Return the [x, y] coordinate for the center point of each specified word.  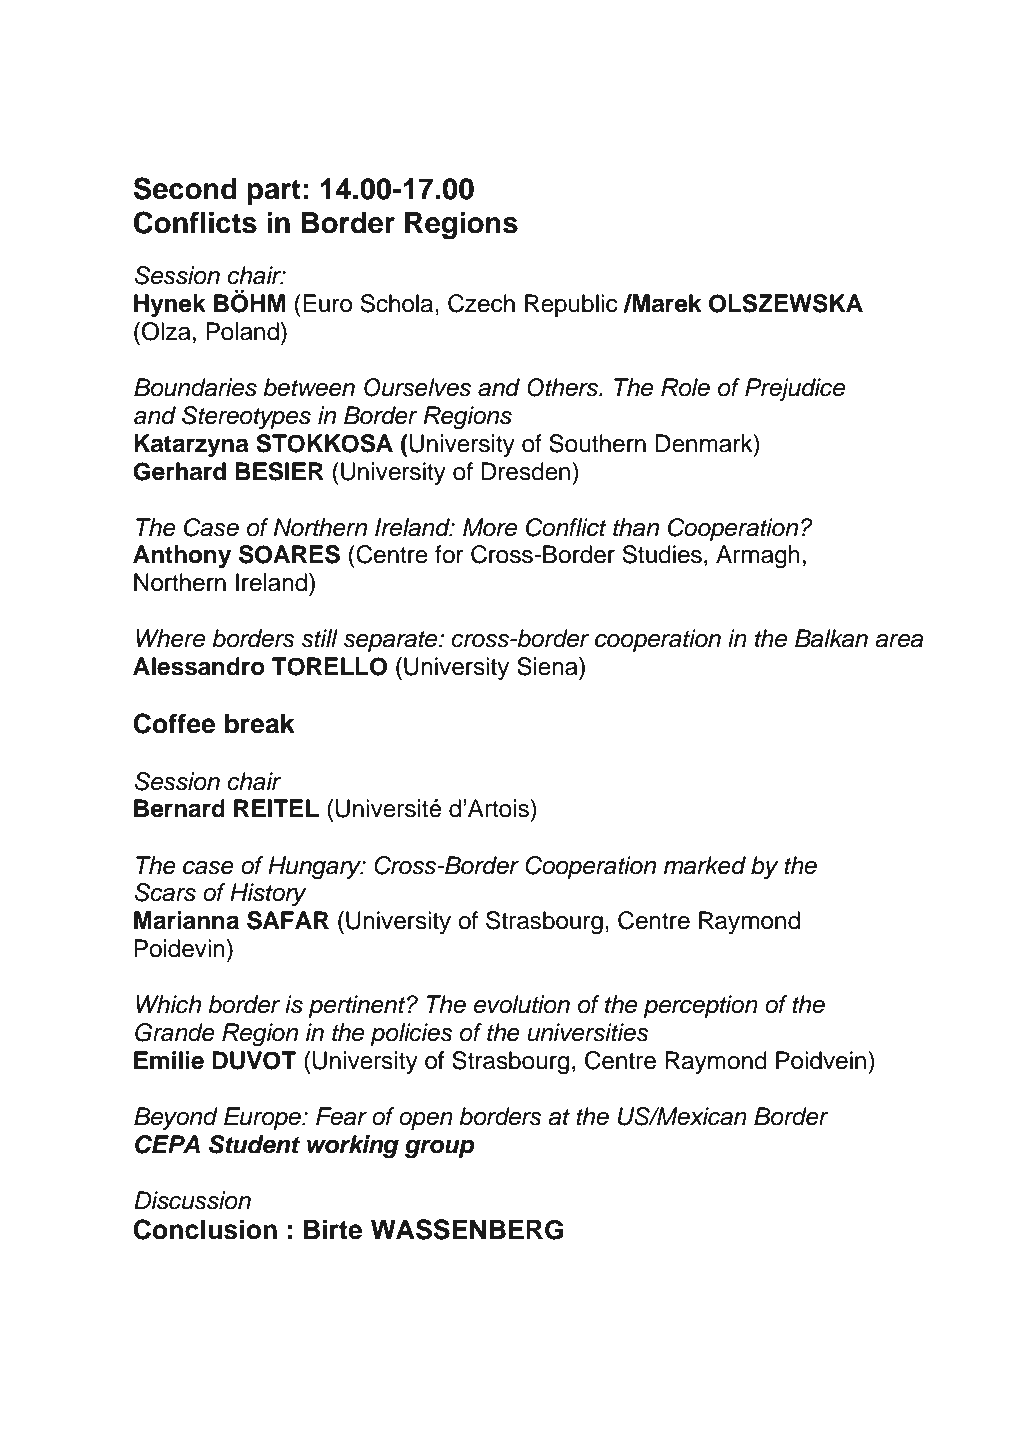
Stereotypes [246, 417]
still [319, 638]
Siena [548, 666]
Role [685, 387]
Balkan [831, 638]
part [274, 192]
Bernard [179, 808]
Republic [571, 305]
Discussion [192, 1200]
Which [168, 1004]
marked [705, 865]
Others [564, 387]
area [899, 641]
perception [700, 1006]
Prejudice [795, 389]
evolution [522, 1004]
